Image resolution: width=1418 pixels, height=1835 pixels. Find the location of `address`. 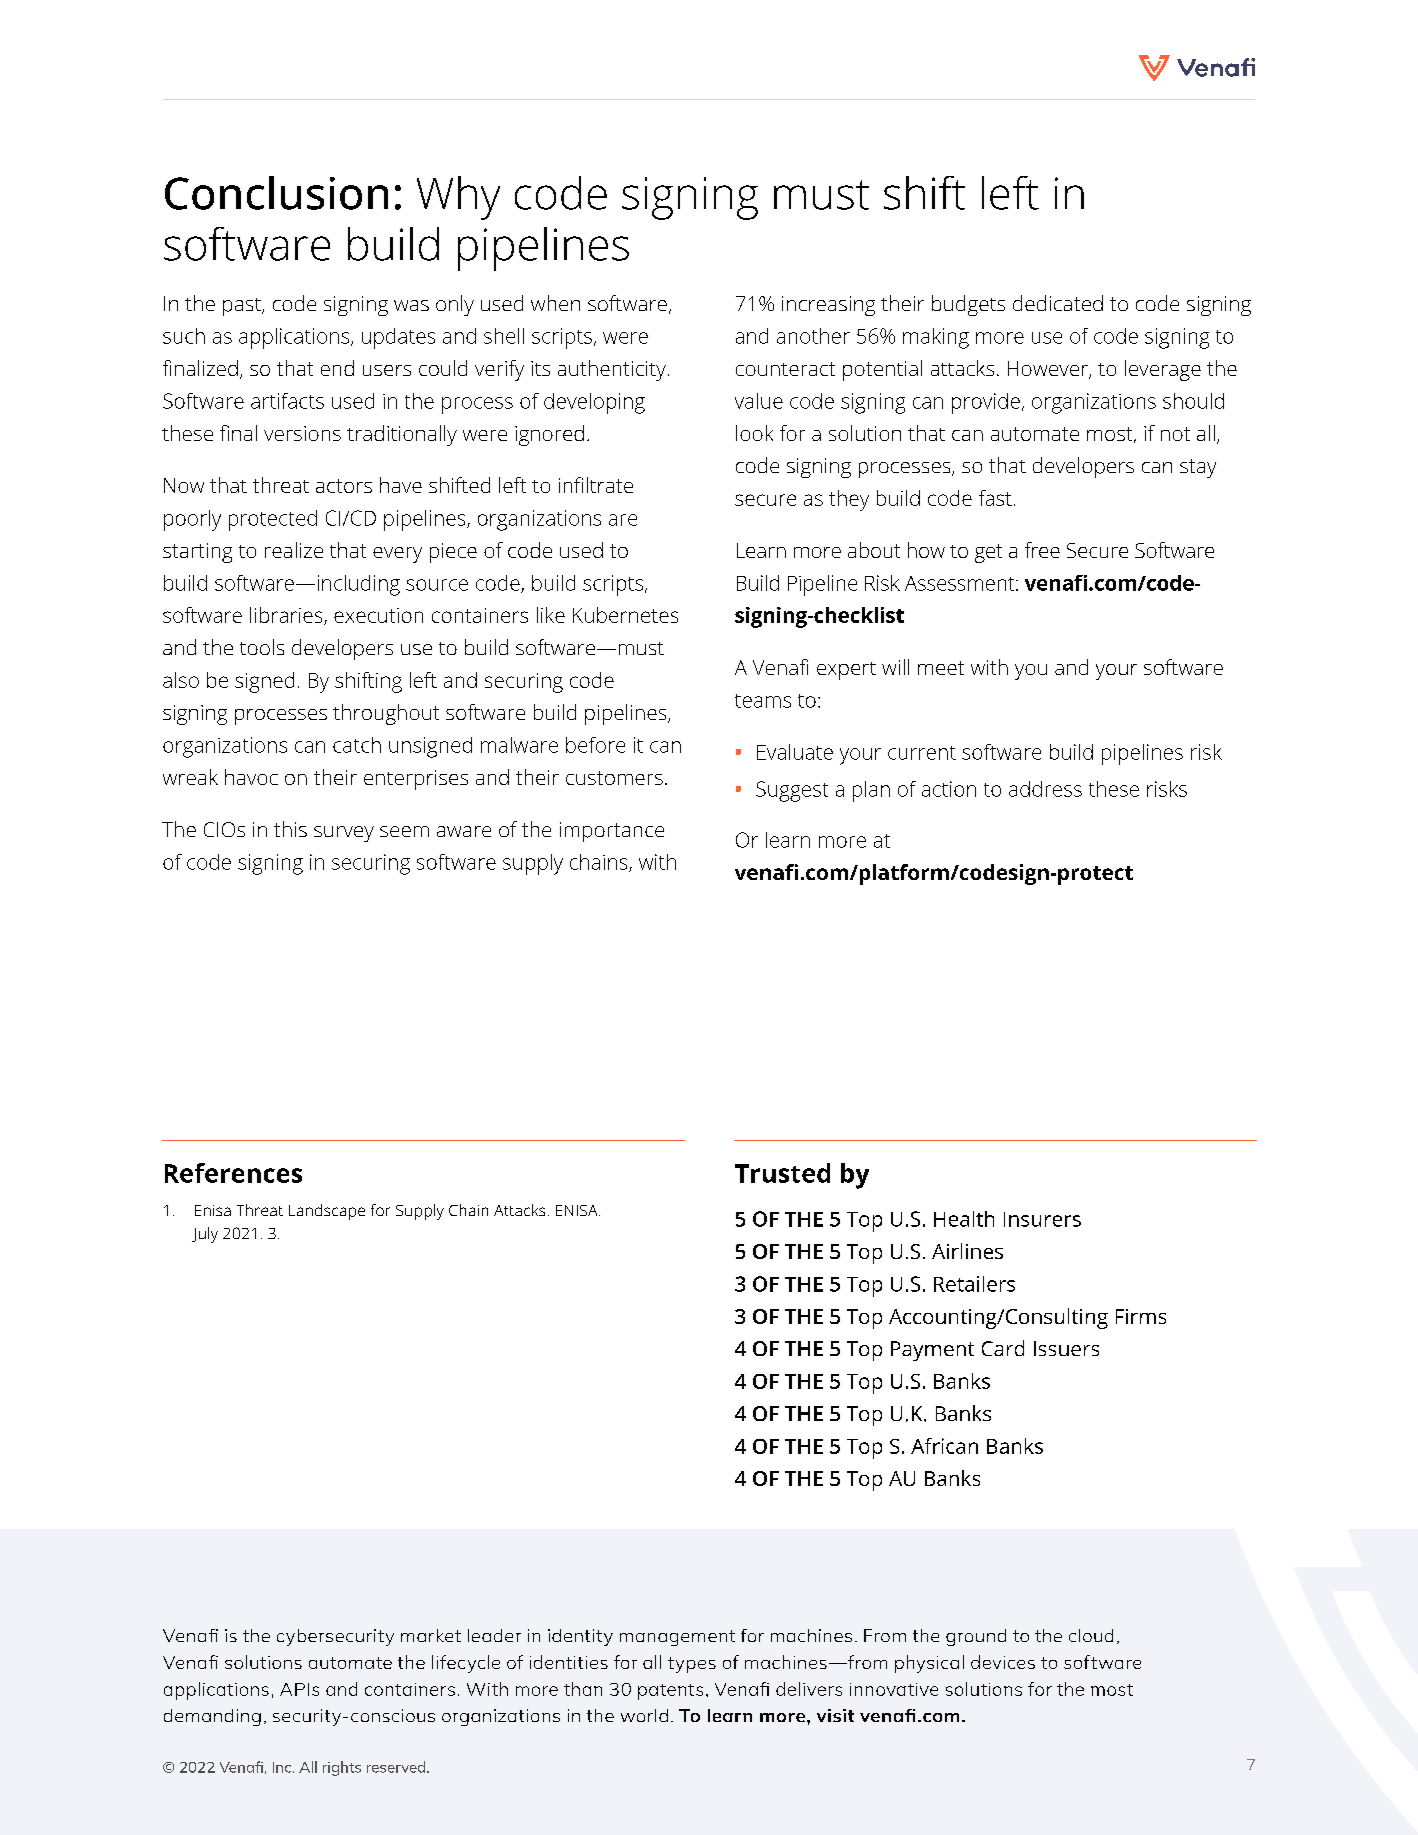

address is located at coordinates (1045, 789).
